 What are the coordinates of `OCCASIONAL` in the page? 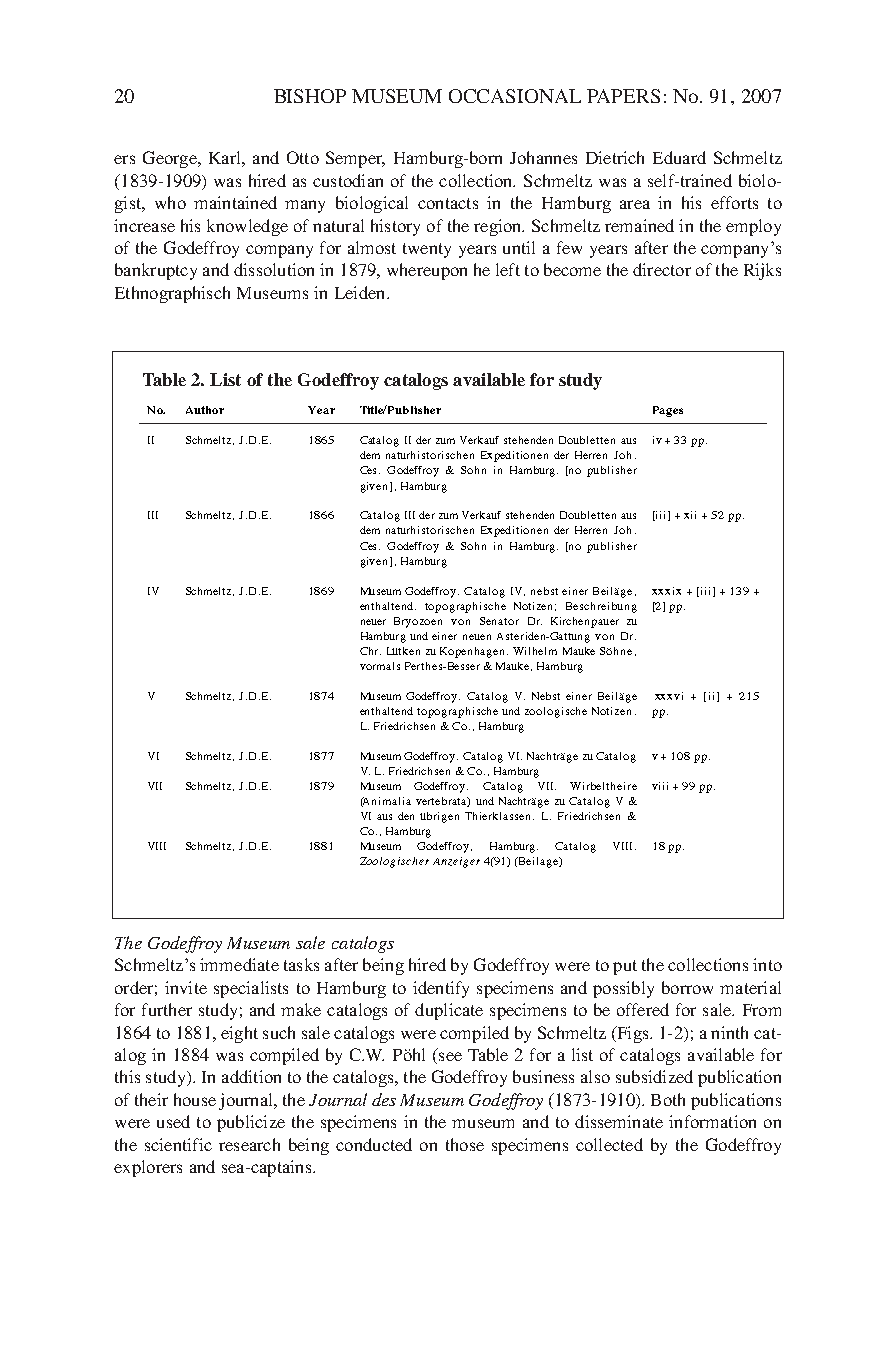 It's located at (515, 96).
